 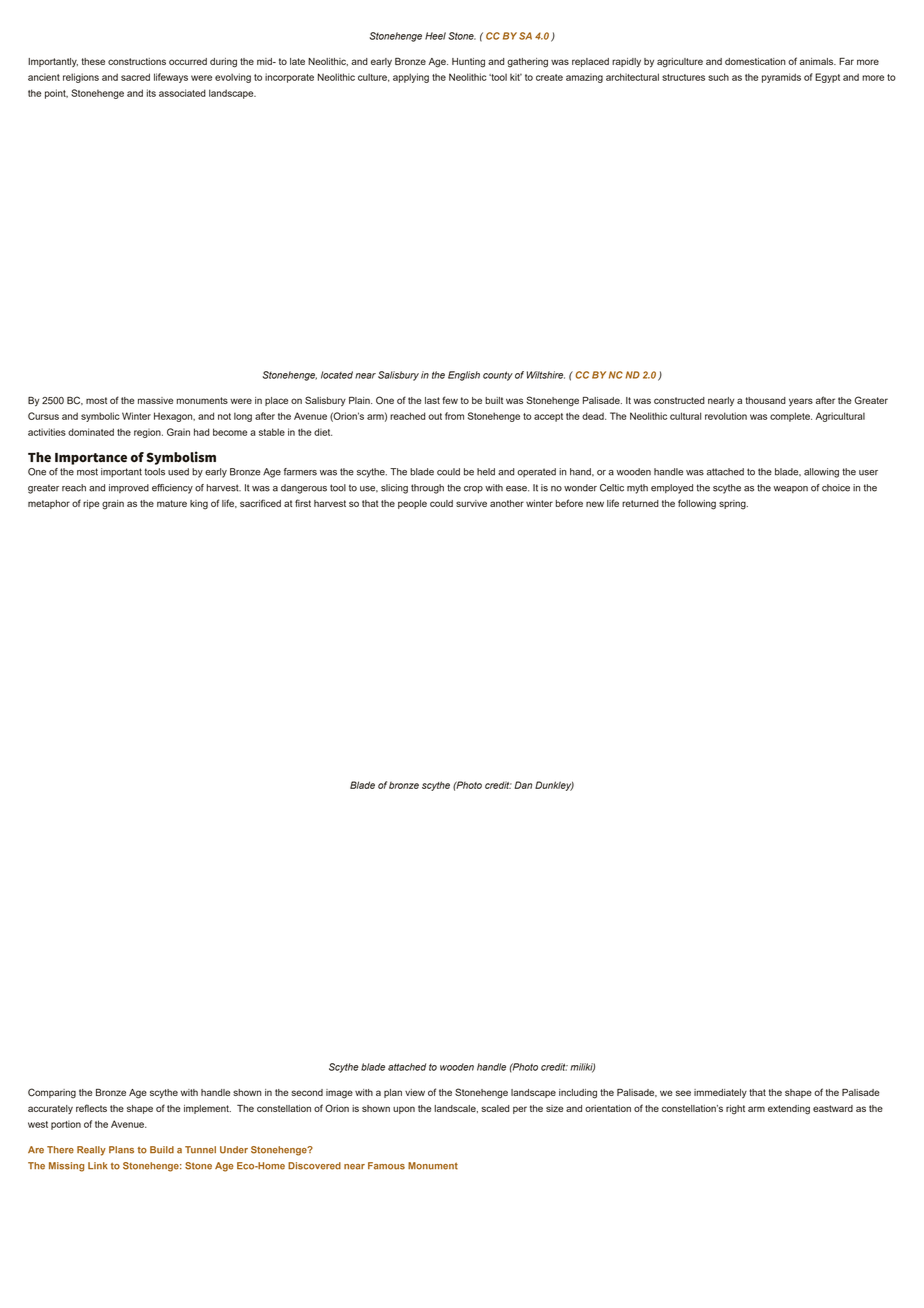 I want to click on extending, so click(x=789, y=1110).
